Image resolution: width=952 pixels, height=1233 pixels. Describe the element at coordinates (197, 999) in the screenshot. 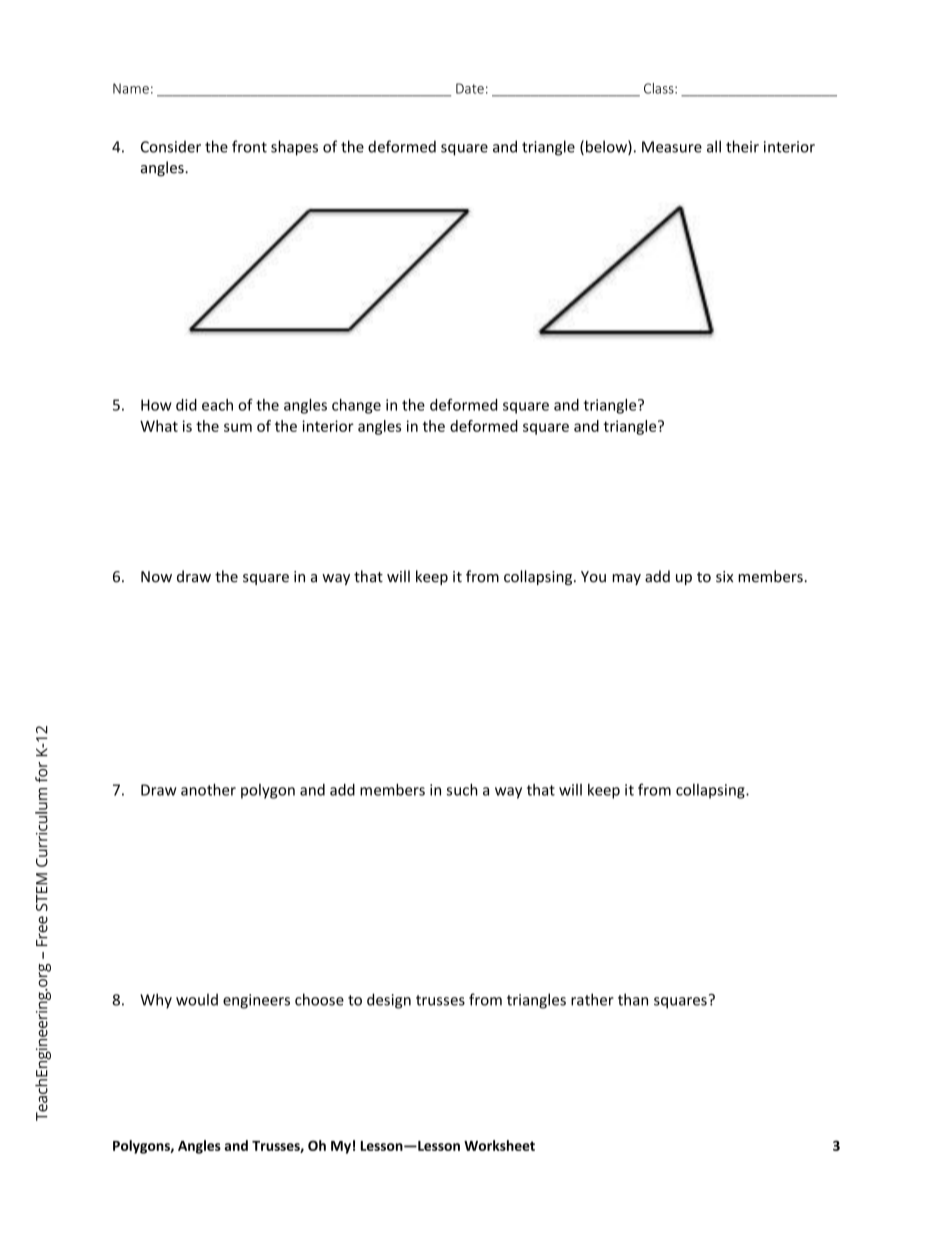

I see `would` at that location.
